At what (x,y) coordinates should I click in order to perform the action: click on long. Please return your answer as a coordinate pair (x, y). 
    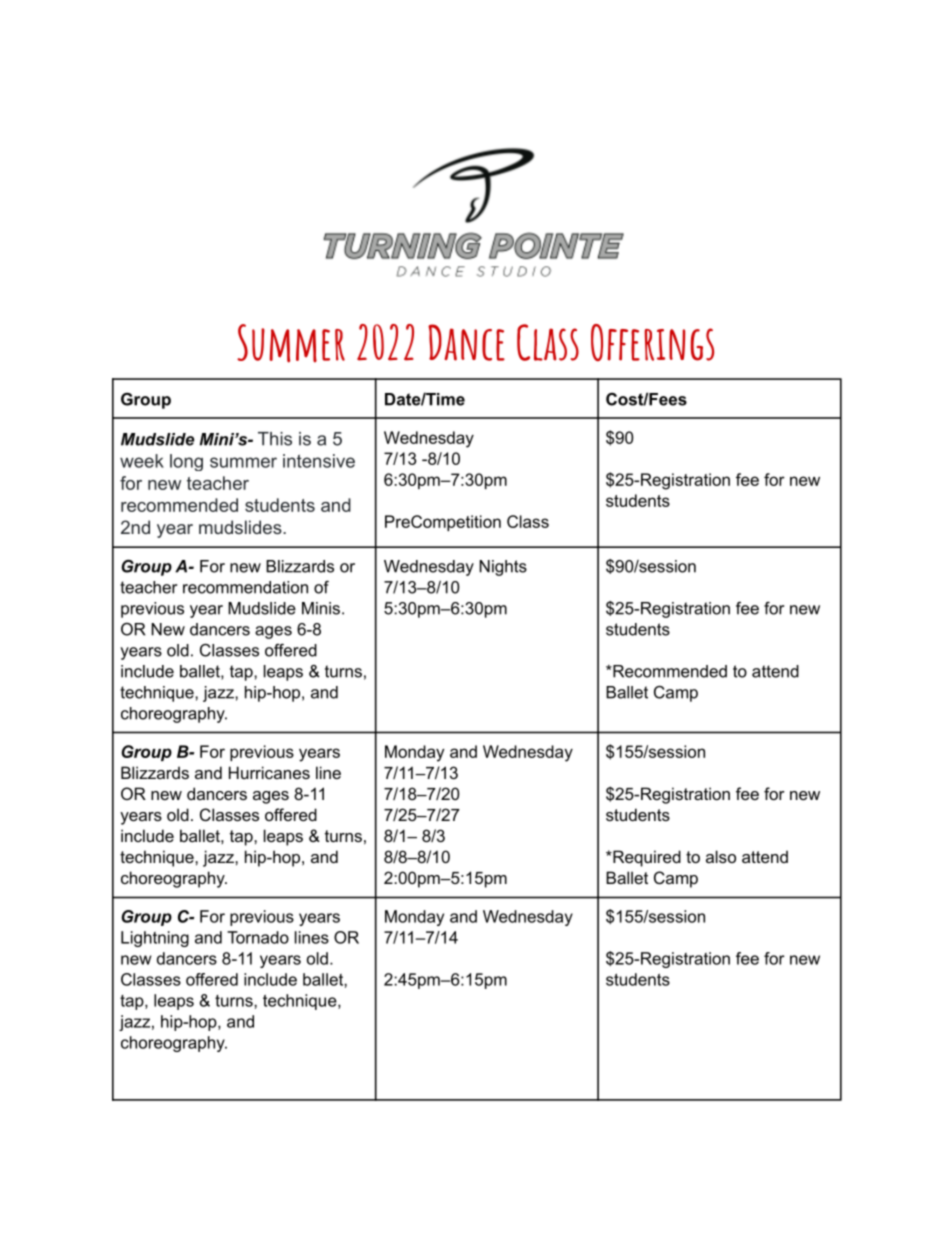
    Looking at the image, I should click on (186, 462).
